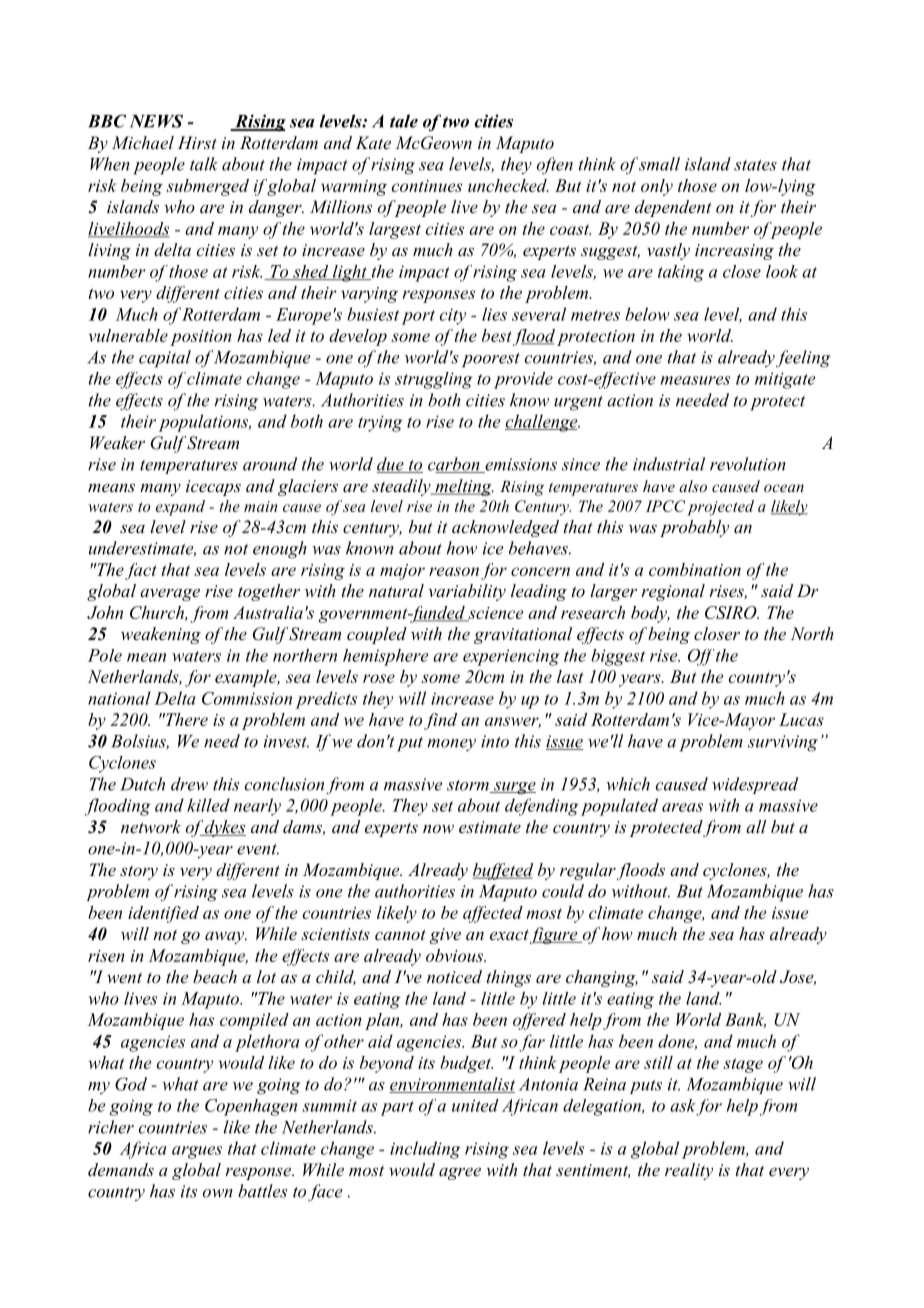 This screenshot has width=924, height=1308. I want to click on continues, so click(427, 186).
